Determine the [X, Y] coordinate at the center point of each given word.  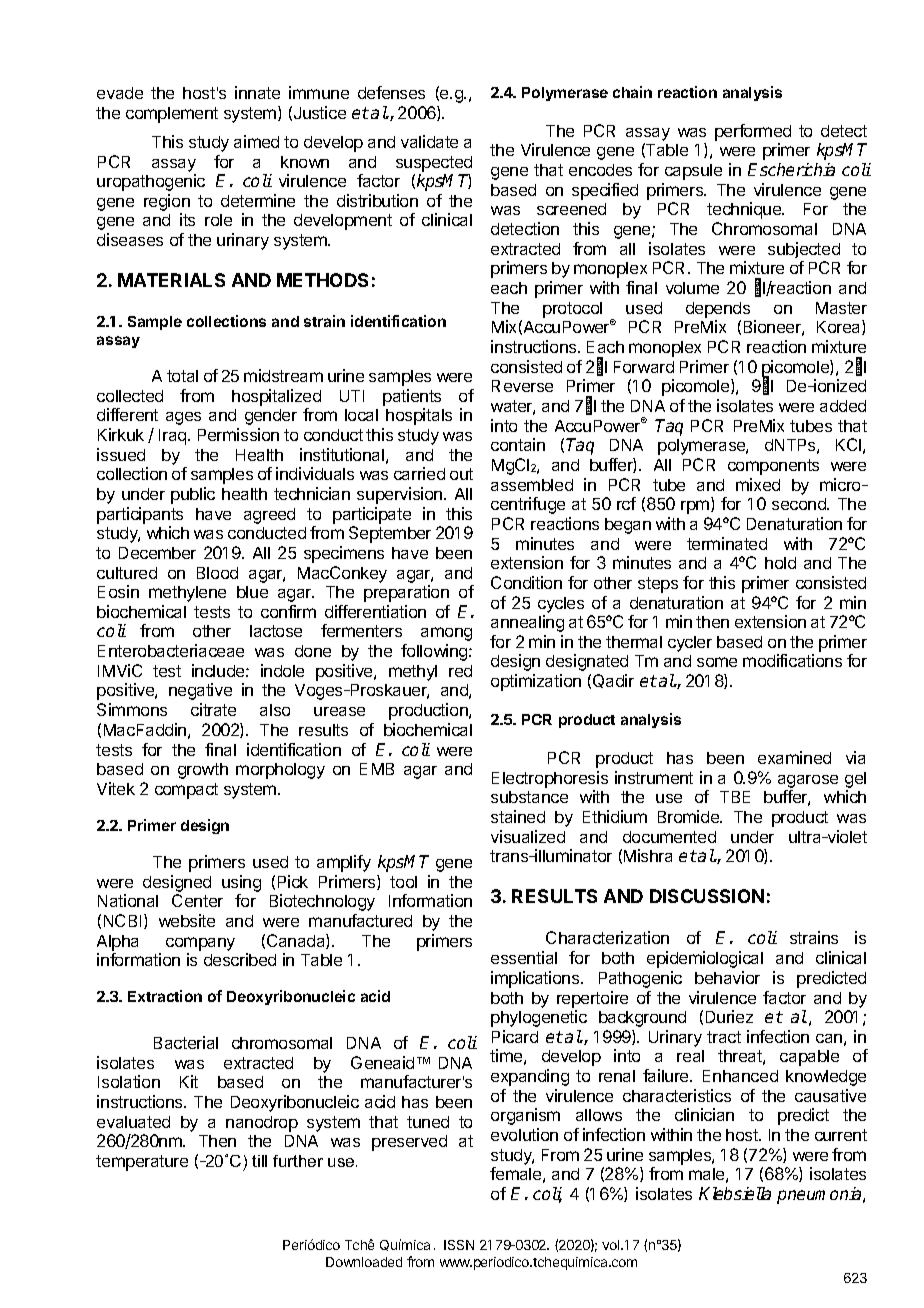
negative [200, 691]
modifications [792, 660]
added [843, 406]
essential [524, 957]
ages [183, 418]
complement [172, 115]
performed [753, 132]
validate [429, 141]
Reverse [522, 386]
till [259, 1161]
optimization [536, 682]
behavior [727, 977]
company [200, 944]
